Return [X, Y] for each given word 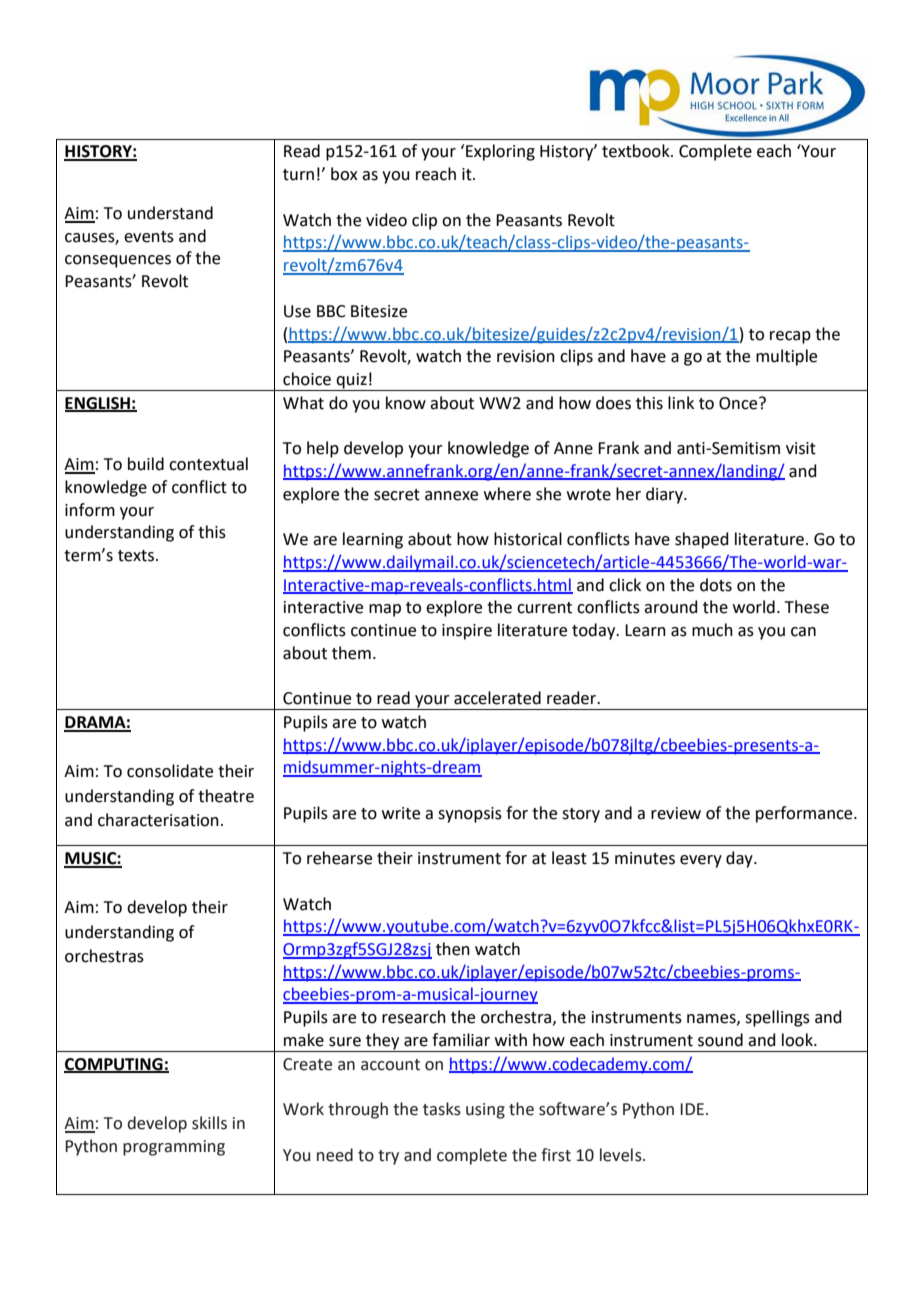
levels [622, 1155]
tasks [442, 1109]
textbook [637, 151]
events [149, 237]
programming [174, 1148]
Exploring [500, 152]
